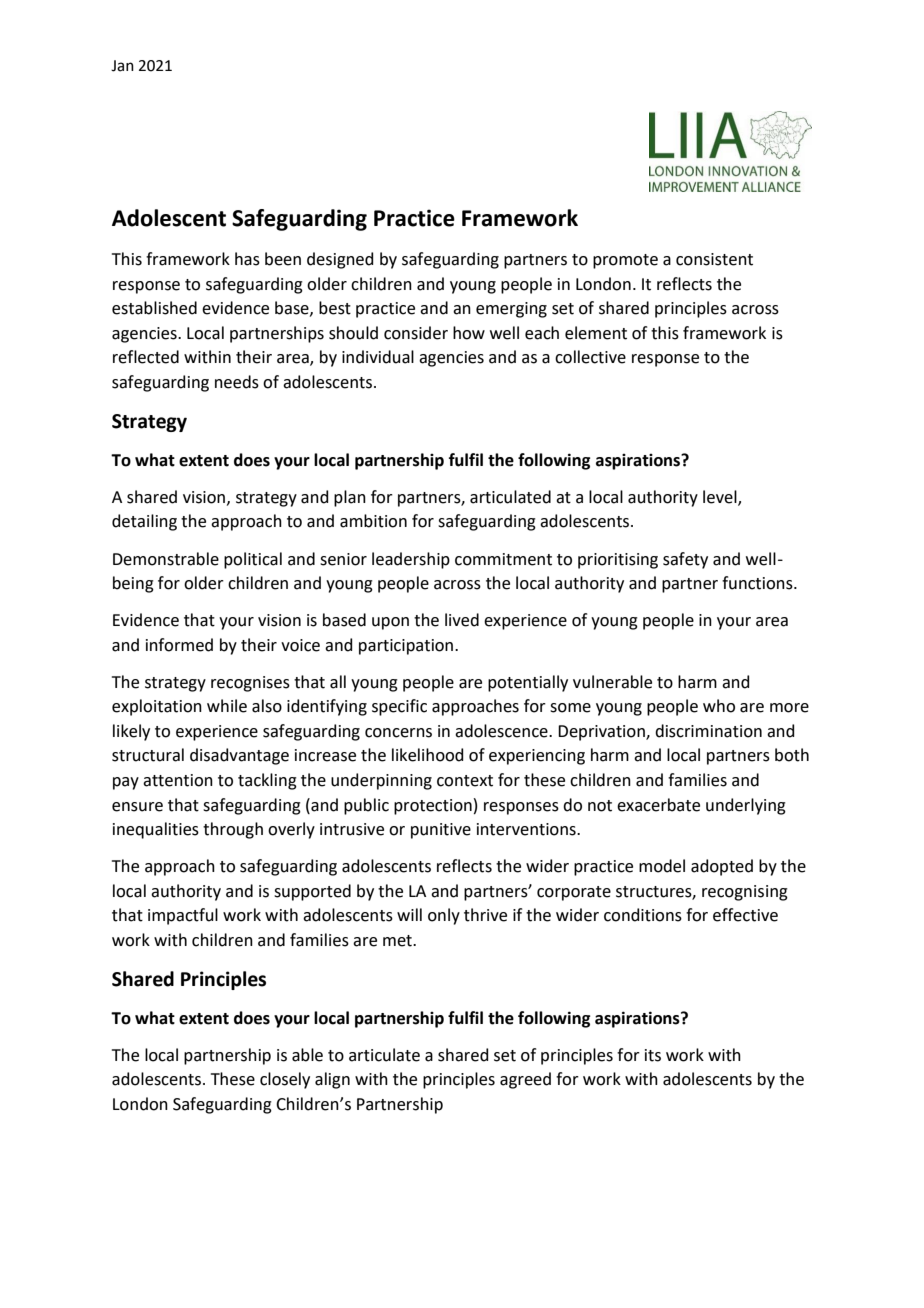  What do you see at coordinates (714, 259) in the screenshot?
I see `consistent` at bounding box center [714, 259].
